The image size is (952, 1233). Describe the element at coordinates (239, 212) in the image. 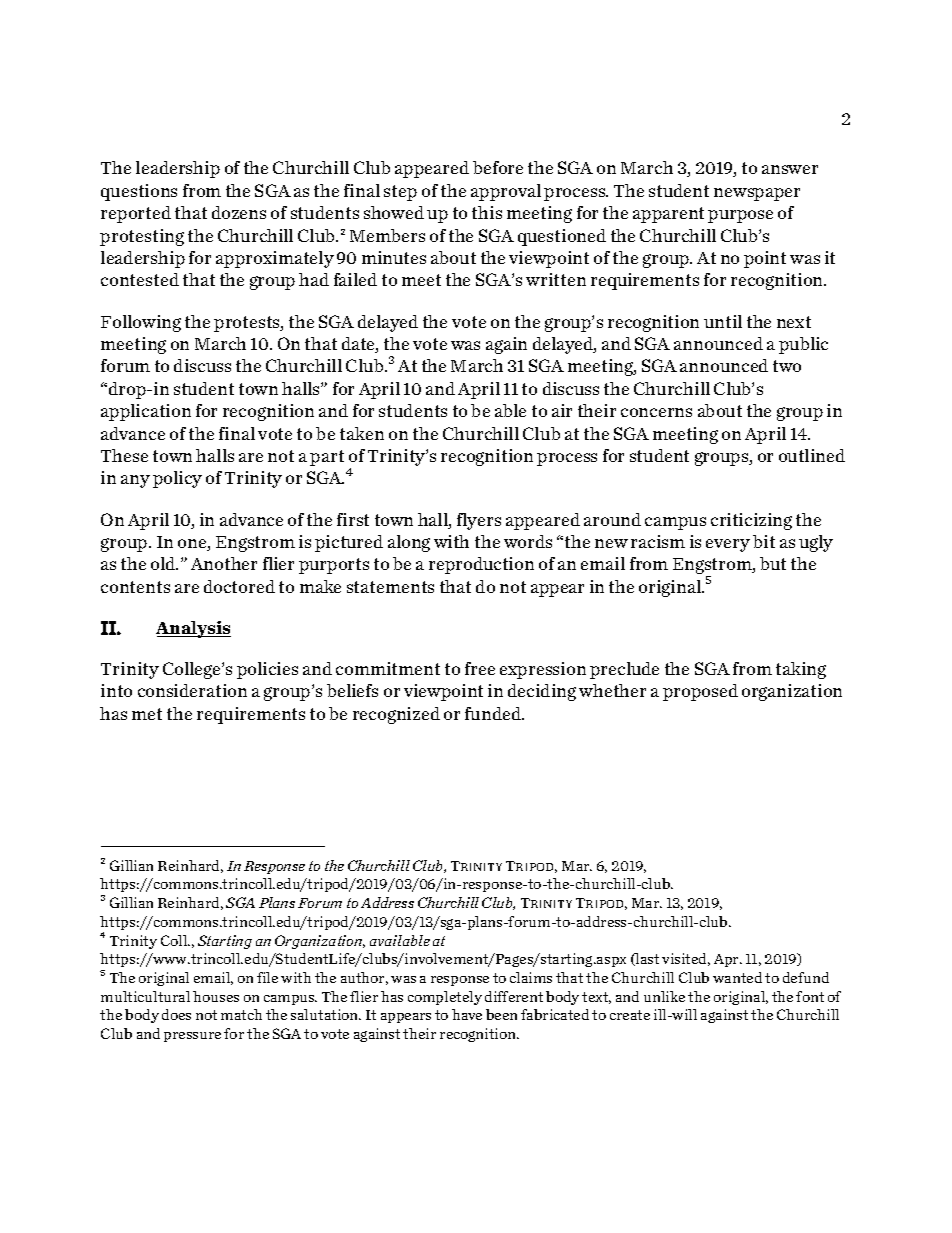

I see `dozens` at that location.
